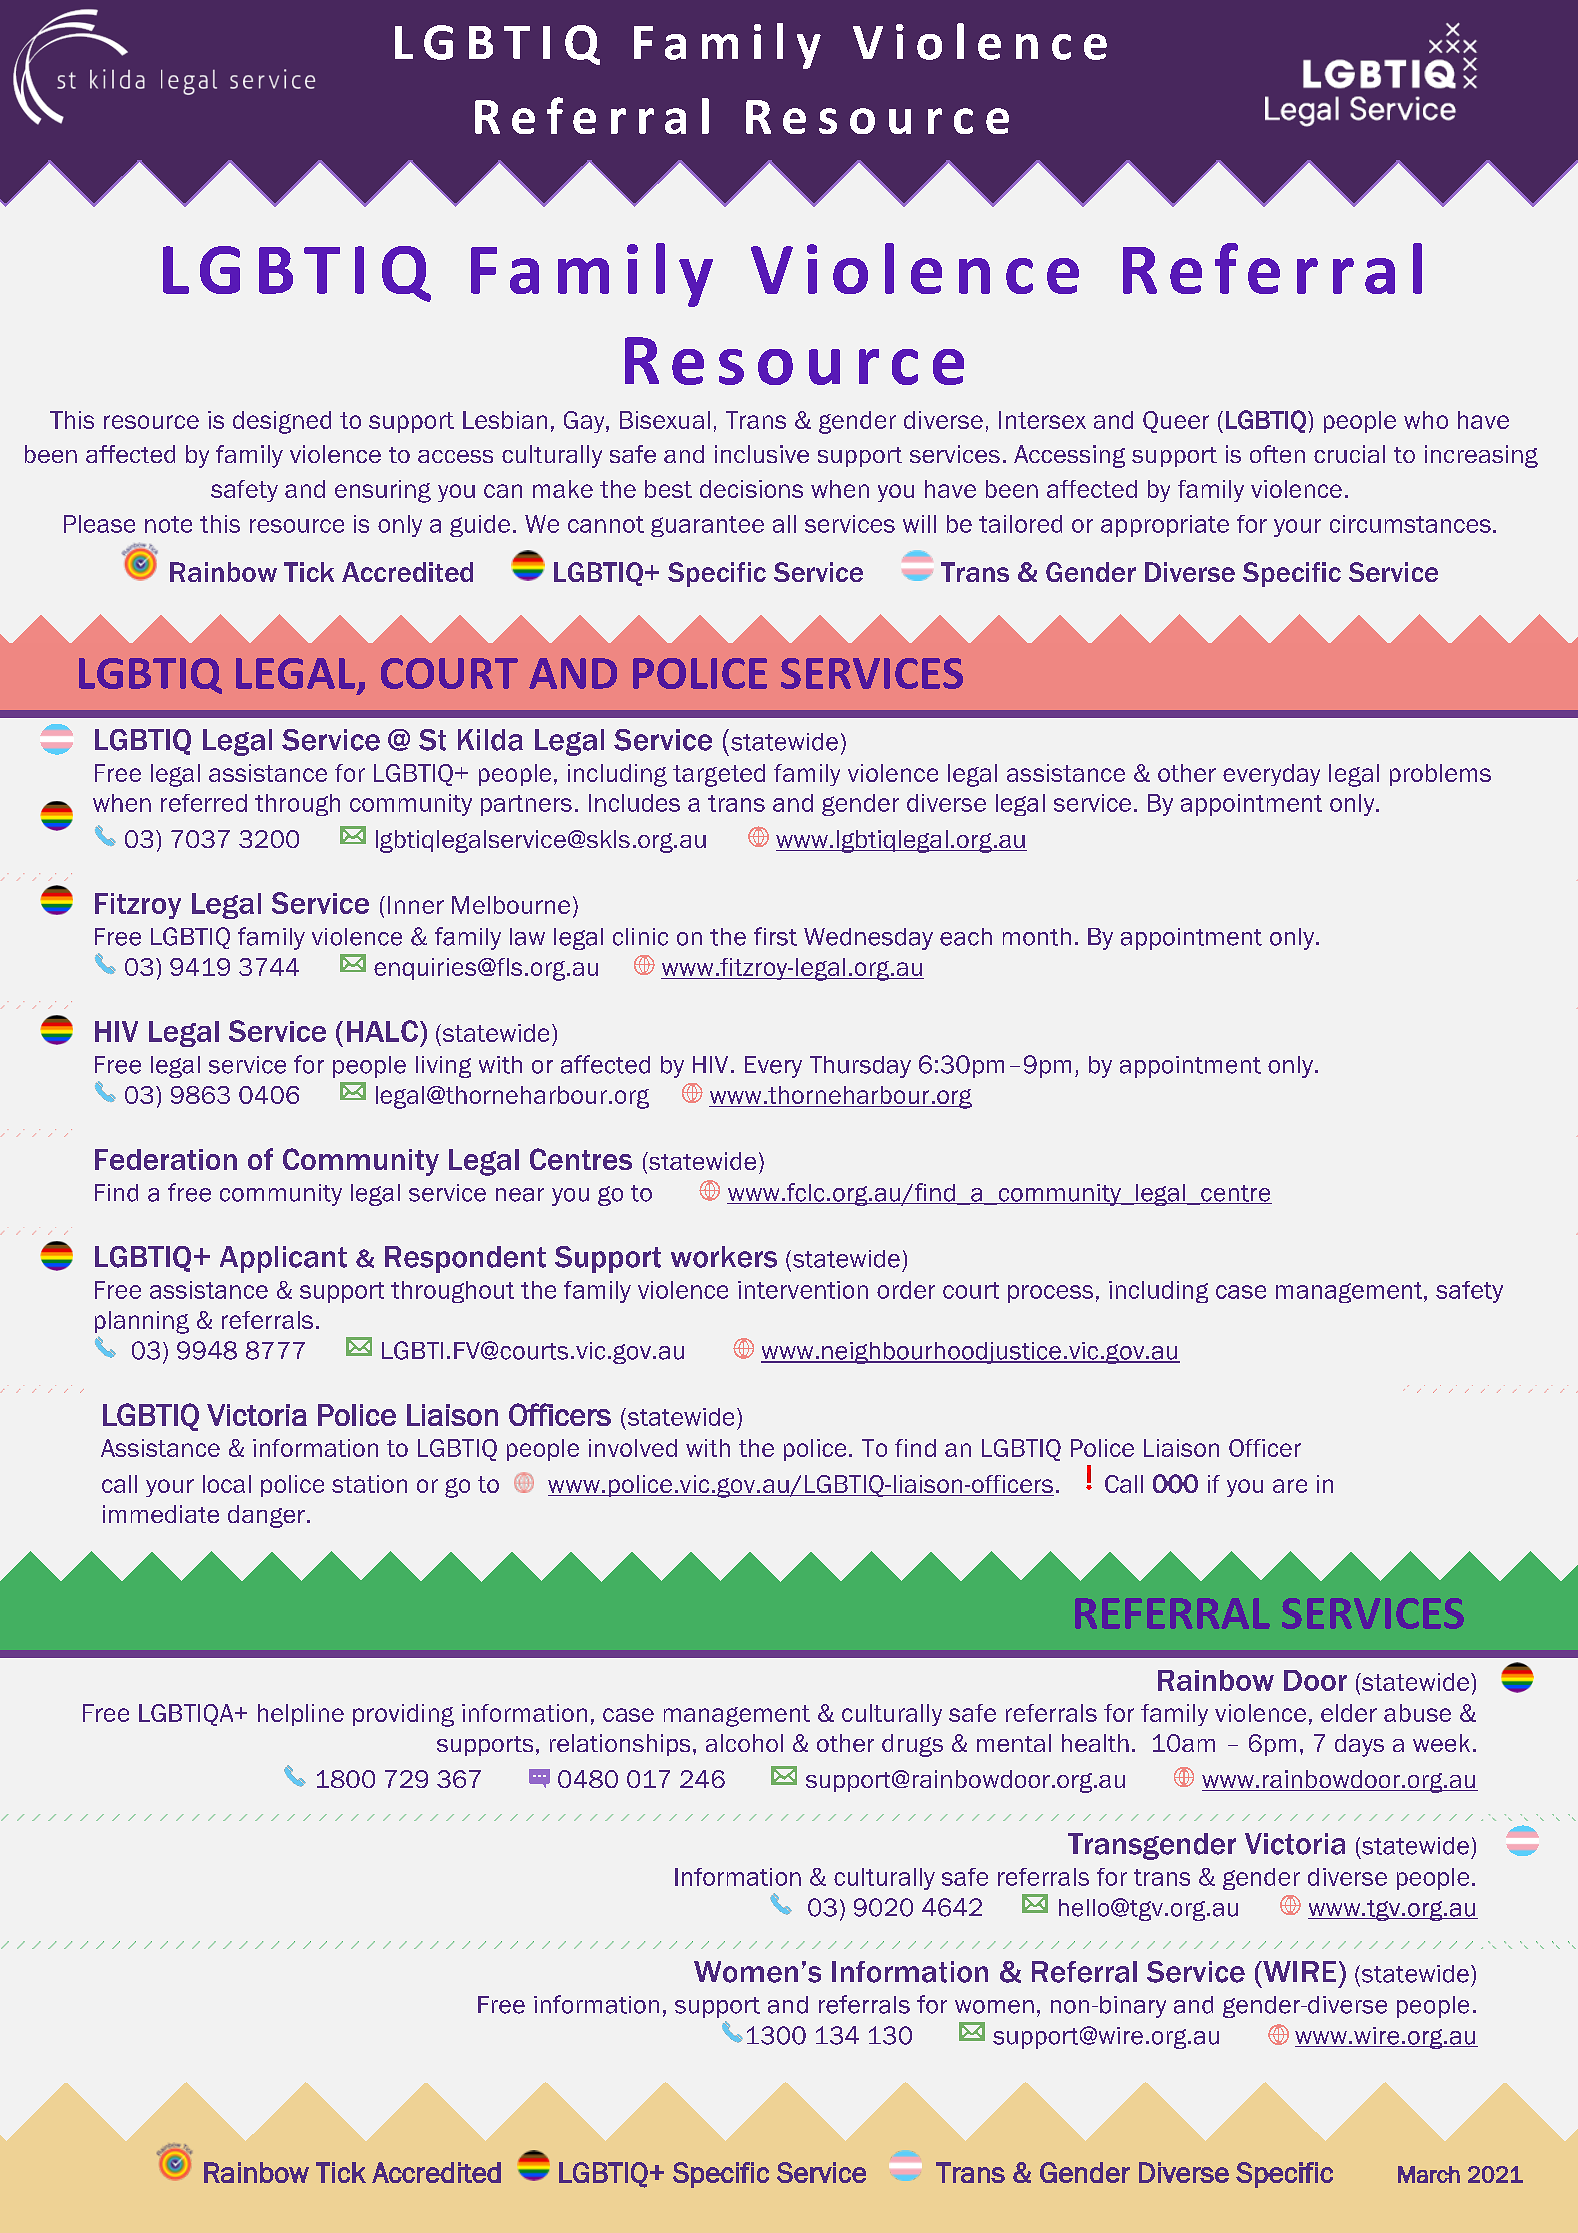  What do you see at coordinates (301, 1715) in the screenshot?
I see `helpline` at bounding box center [301, 1715].
